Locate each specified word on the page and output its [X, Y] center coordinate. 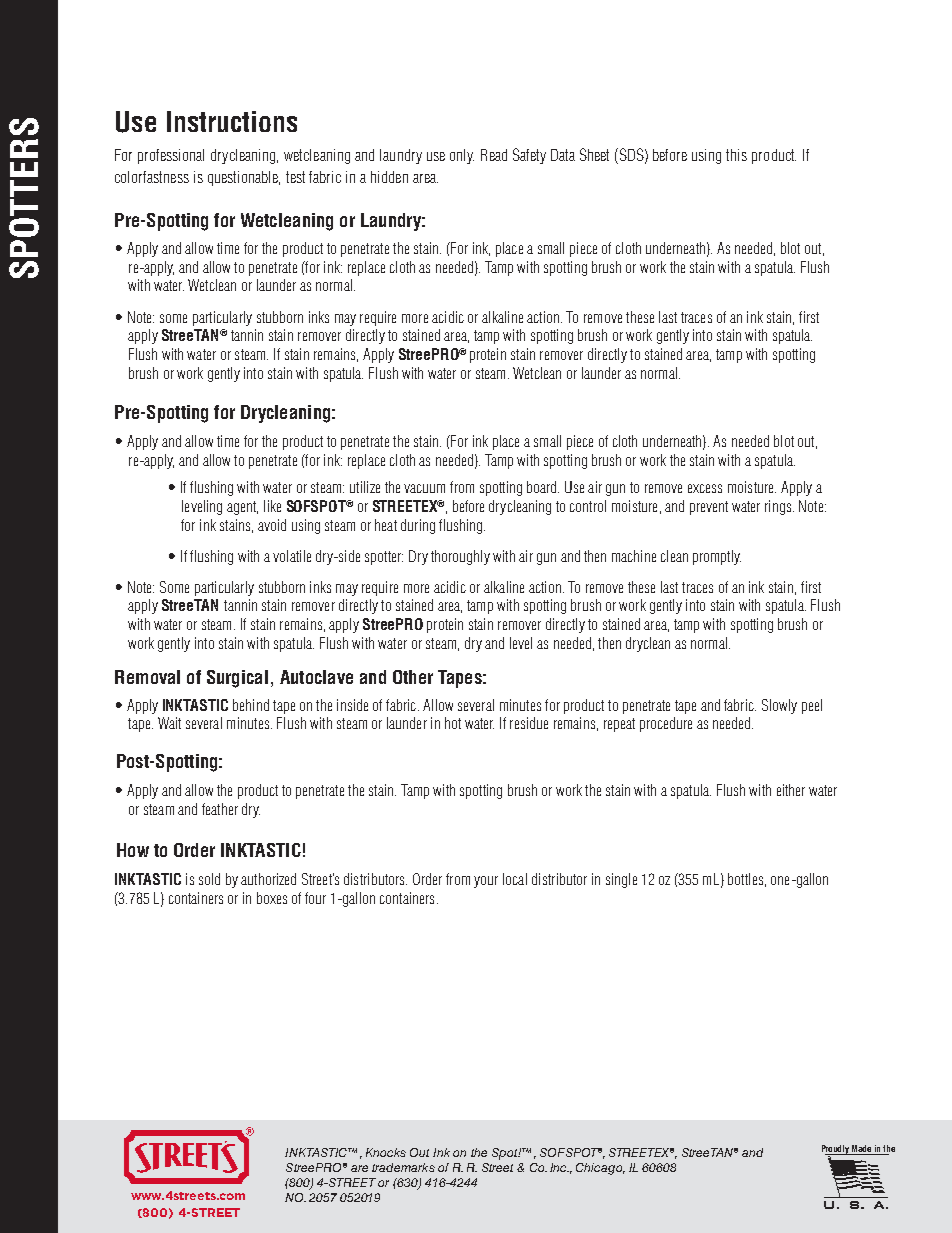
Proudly [836, 1150]
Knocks [386, 1152]
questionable [244, 178]
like [272, 506]
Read [494, 155]
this [736, 155]
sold [209, 879]
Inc [559, 1167]
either [791, 790]
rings [778, 507]
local [515, 879]
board [543, 487]
